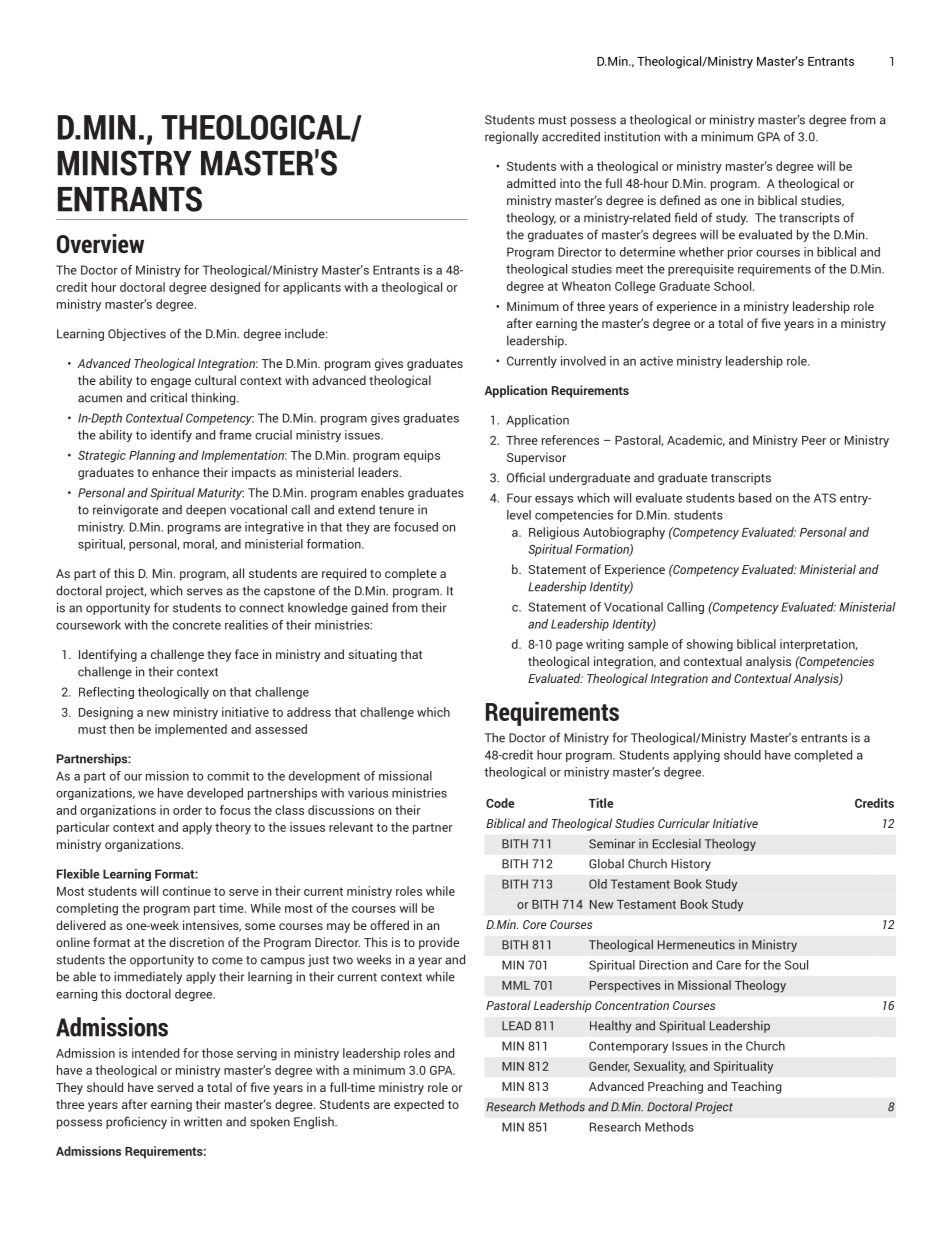  Describe the element at coordinates (419, 1105) in the screenshot. I see `expected` at that location.
